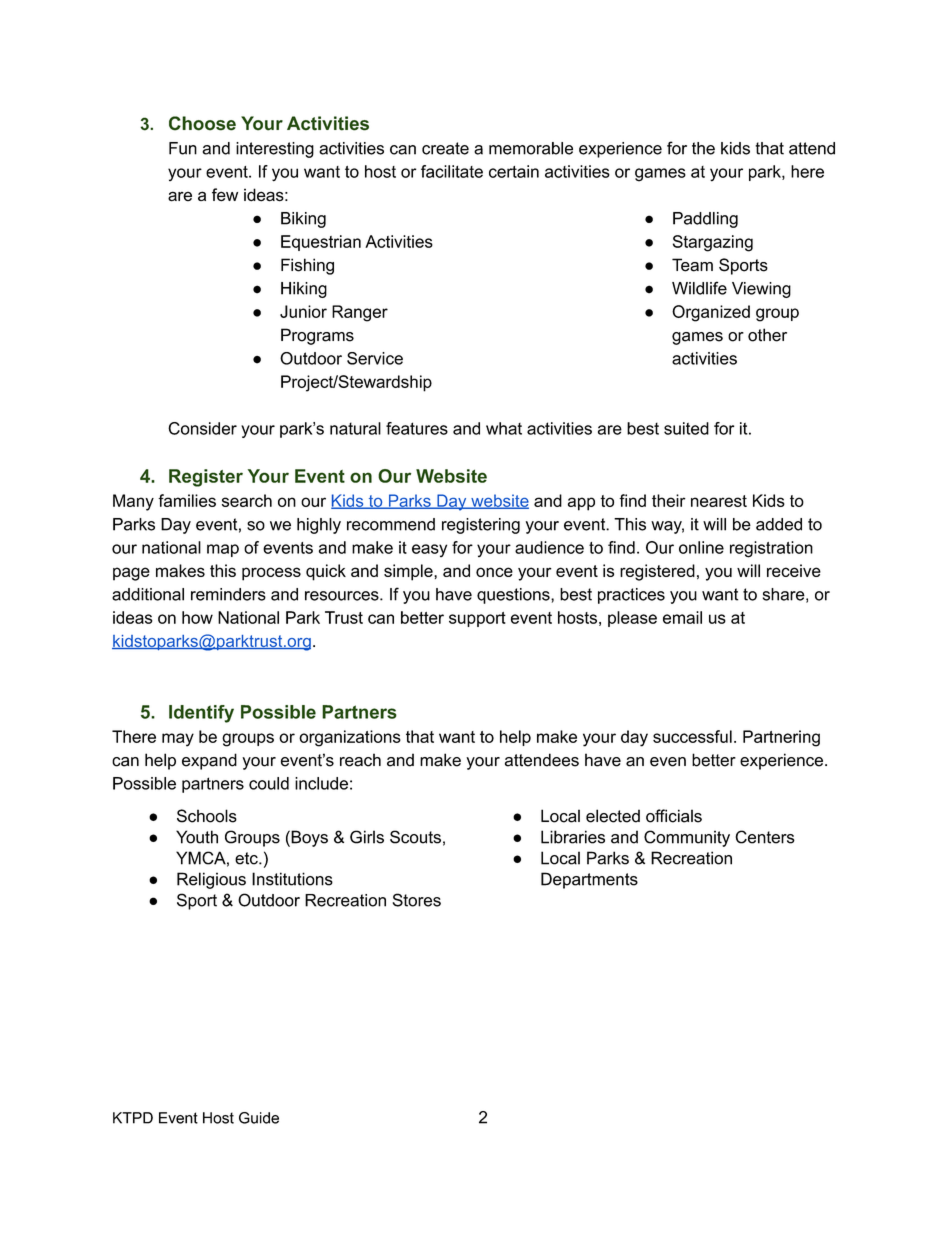  What do you see at coordinates (687, 838) in the screenshot?
I see `Community` at bounding box center [687, 838].
